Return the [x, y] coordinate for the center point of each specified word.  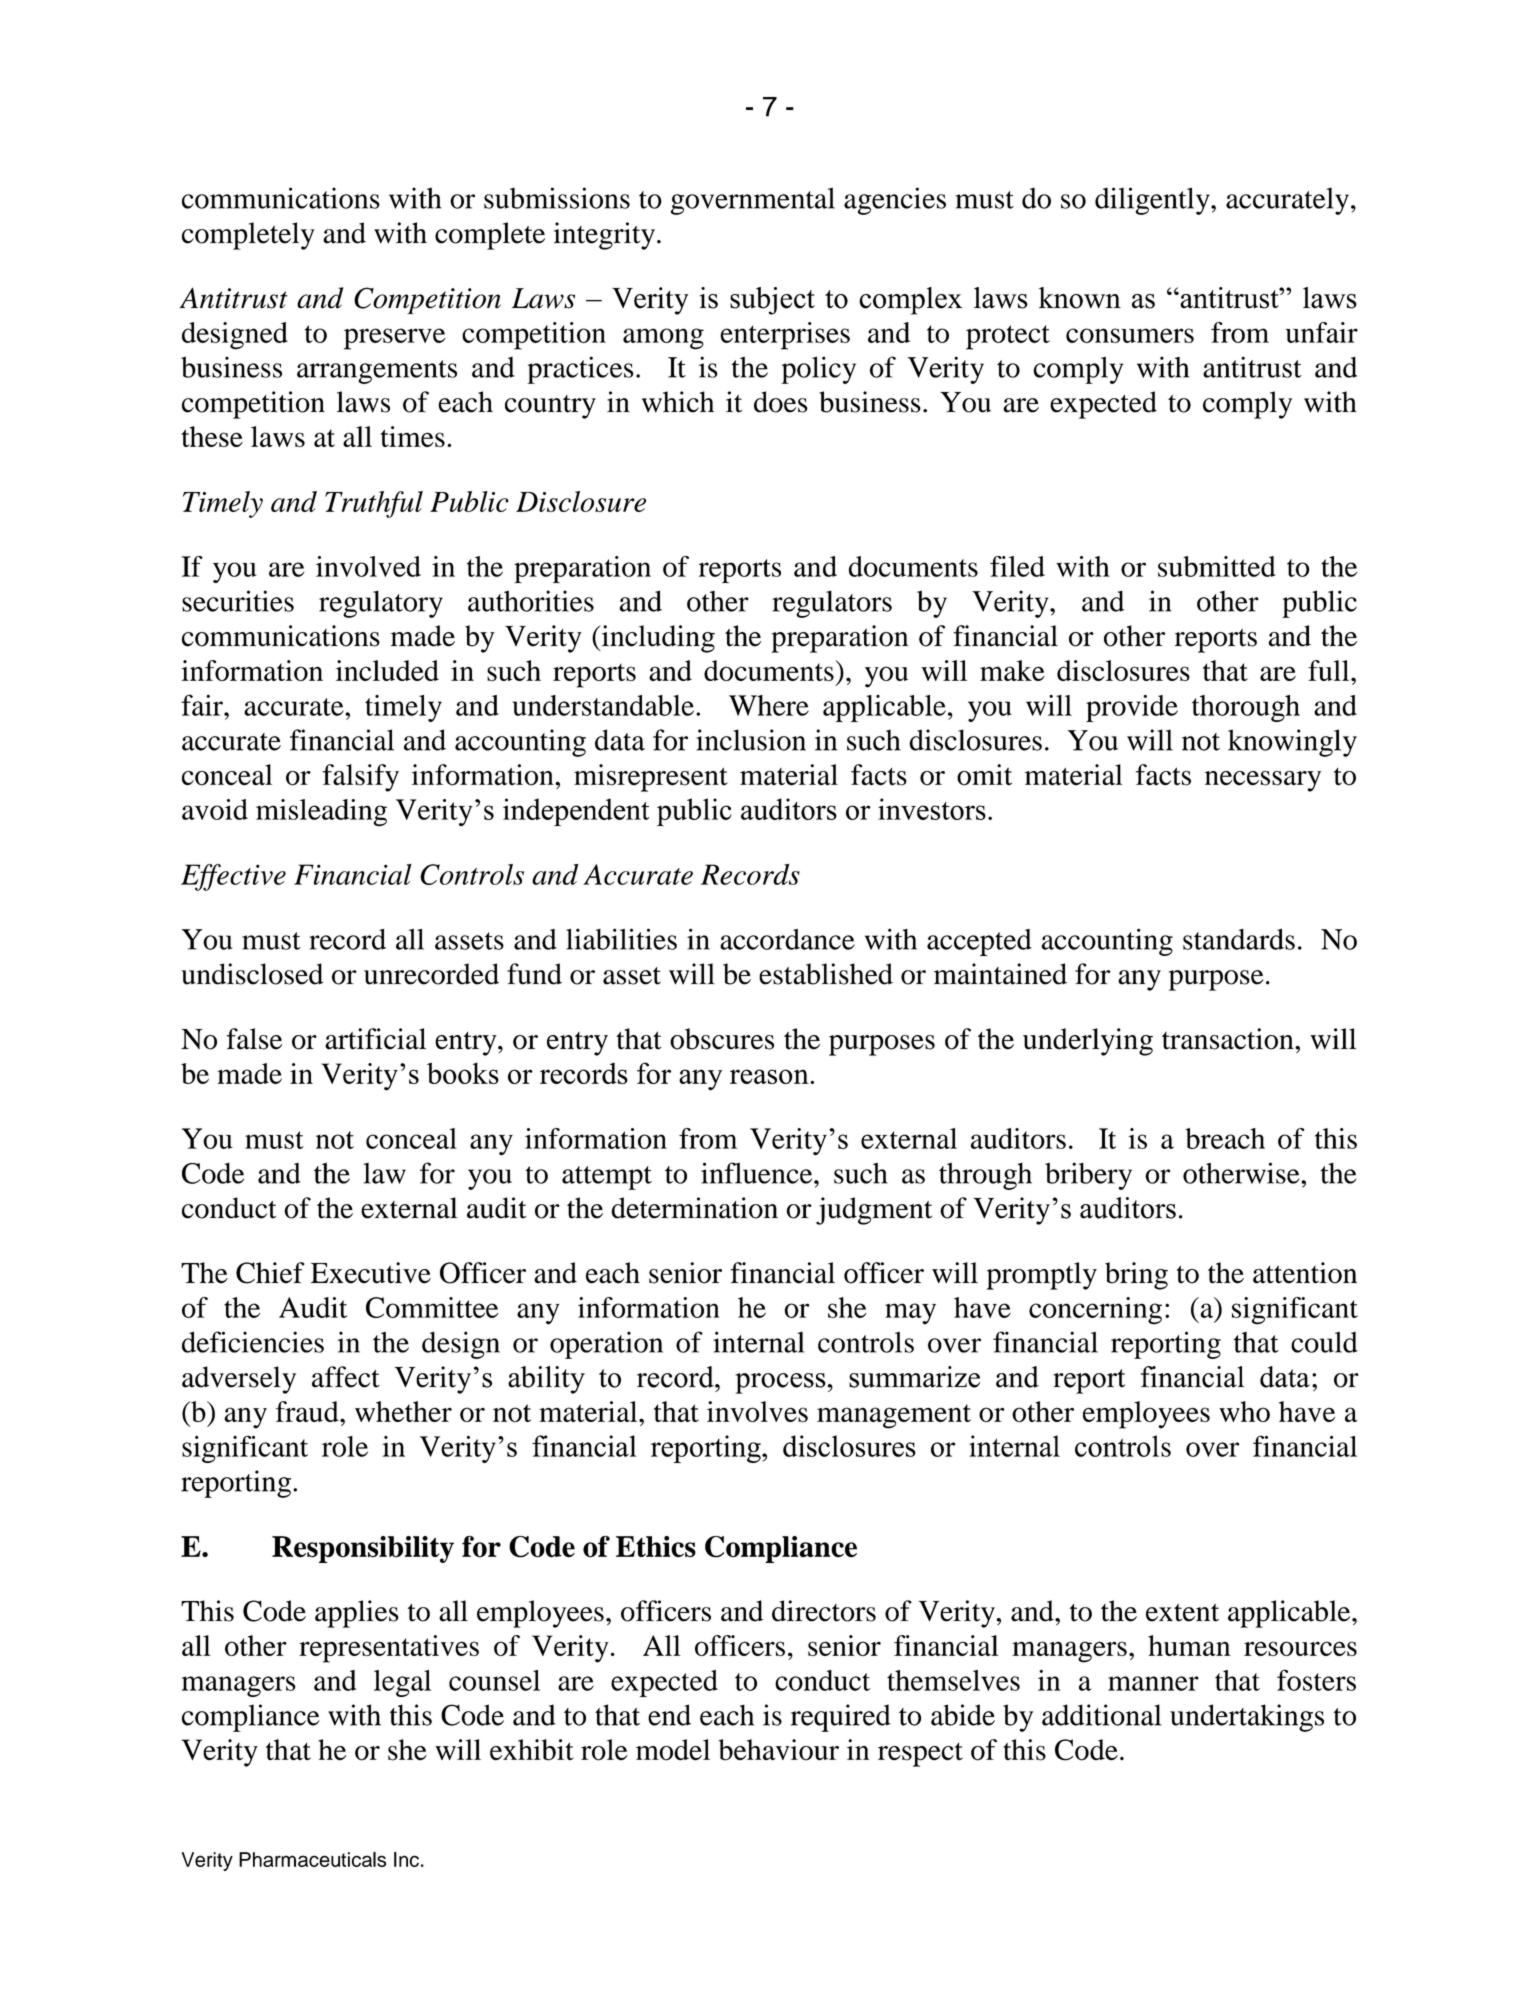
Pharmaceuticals [312, 1859]
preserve [394, 339]
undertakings [1247, 1718]
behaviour [778, 1750]
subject [772, 301]
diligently [1153, 201]
